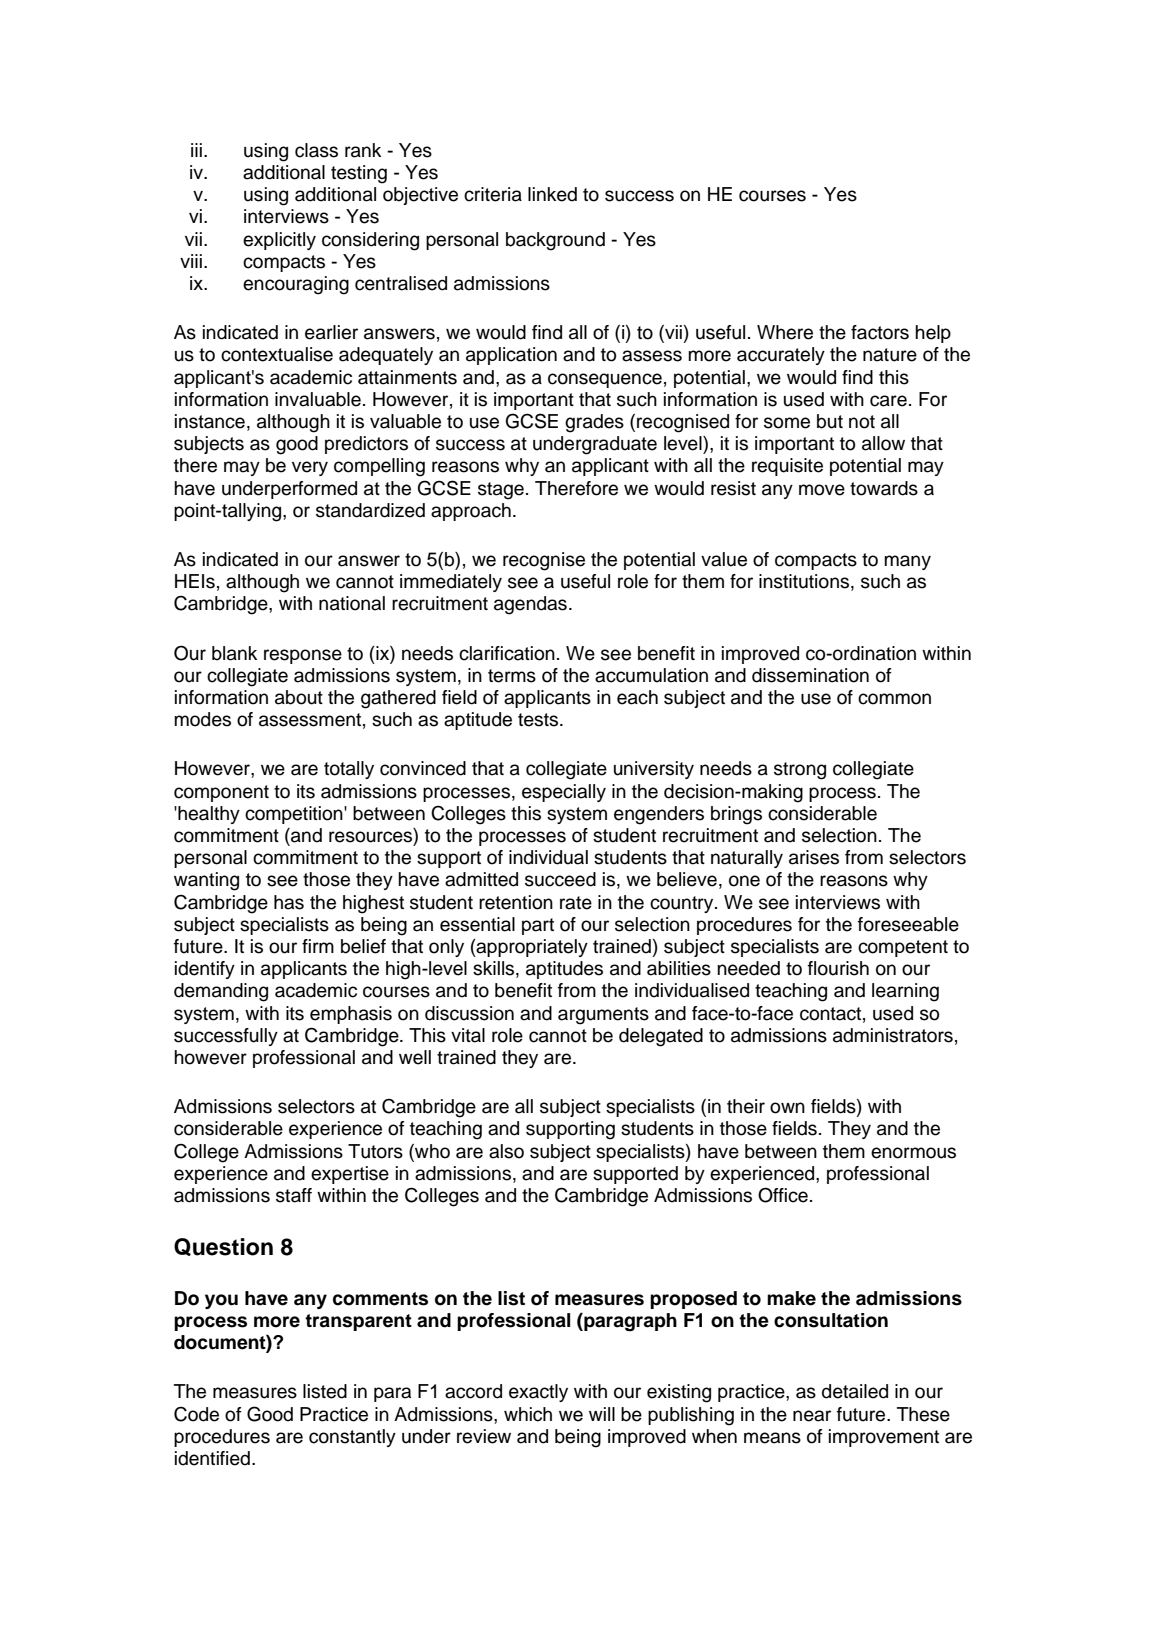  Describe the element at coordinates (800, 771) in the screenshot. I see `strong` at that location.
